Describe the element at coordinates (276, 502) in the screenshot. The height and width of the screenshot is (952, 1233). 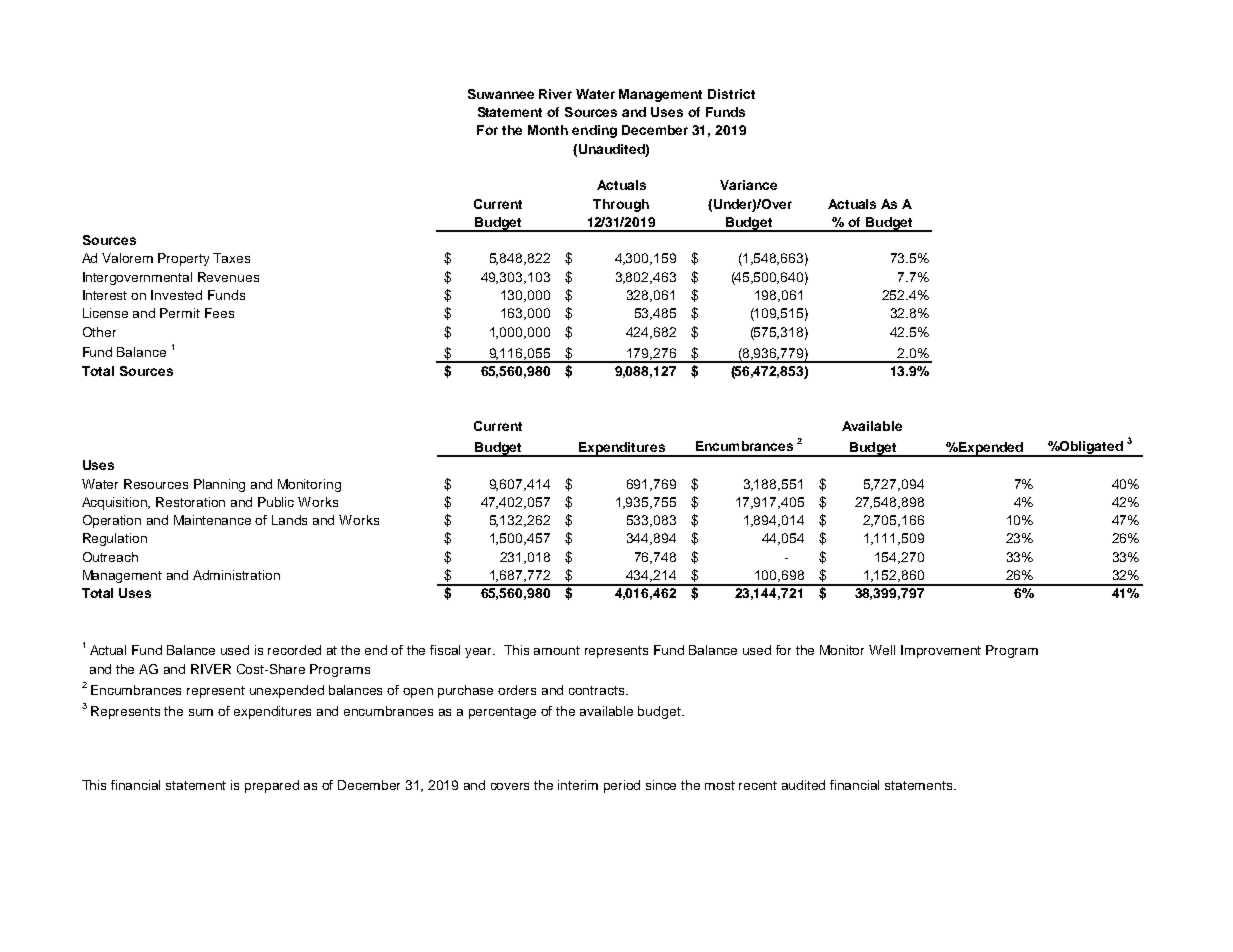
I see `Public` at that location.
